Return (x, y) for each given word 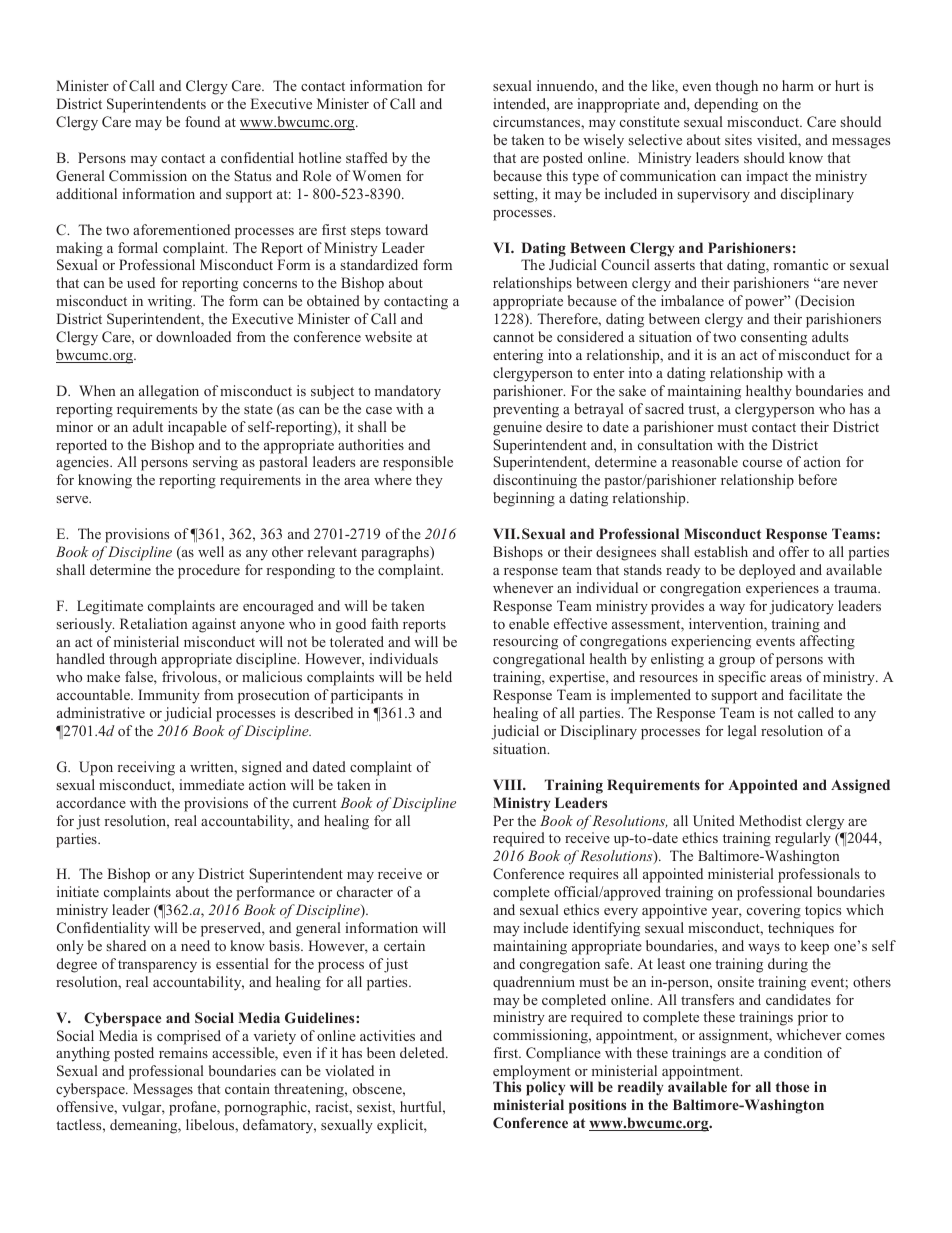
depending (726, 105)
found (202, 121)
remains (183, 1052)
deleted (423, 1052)
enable (529, 623)
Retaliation (154, 623)
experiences (782, 589)
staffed (367, 157)
